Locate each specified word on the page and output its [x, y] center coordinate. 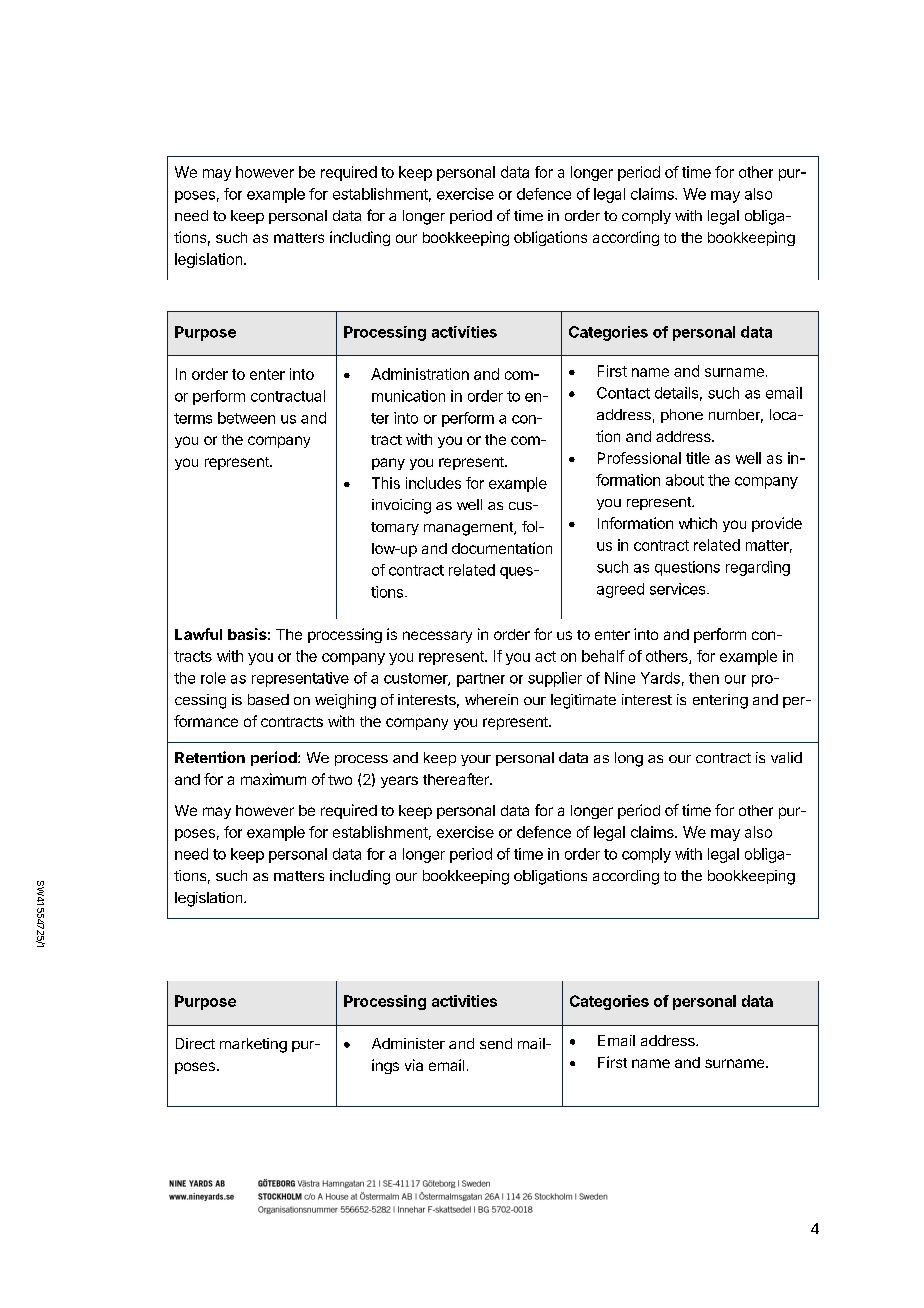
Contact [623, 393]
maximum [273, 779]
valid [786, 757]
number [736, 416]
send [496, 1043]
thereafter [457, 779]
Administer [408, 1043]
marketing [253, 1045]
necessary [437, 637]
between [246, 418]
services [679, 589]
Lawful [198, 634]
